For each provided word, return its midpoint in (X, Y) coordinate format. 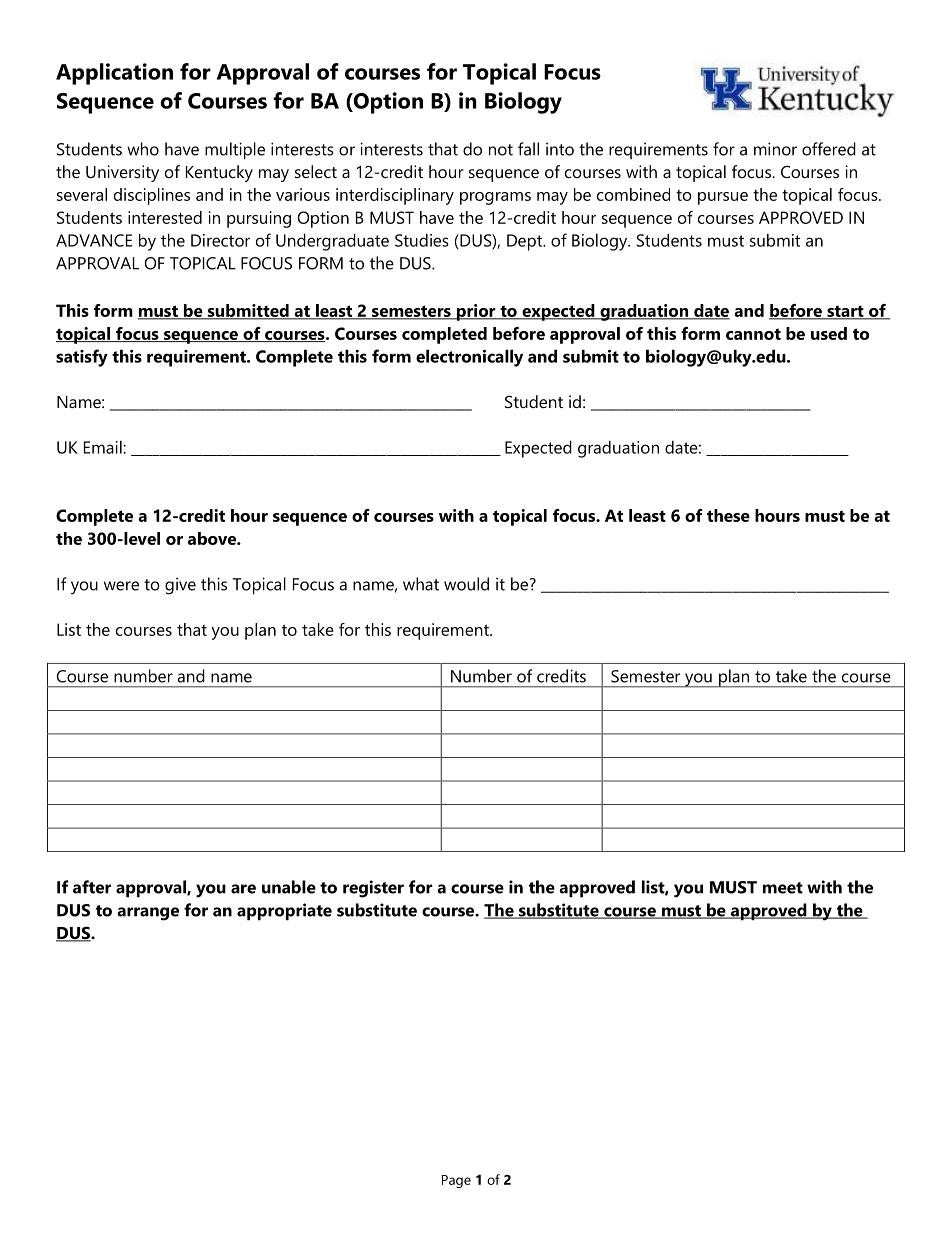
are (243, 889)
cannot (753, 334)
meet (783, 888)
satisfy (82, 358)
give (180, 586)
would (466, 584)
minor (775, 149)
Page (456, 1181)
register (373, 889)
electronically (469, 358)
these (728, 515)
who (143, 149)
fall (528, 149)
